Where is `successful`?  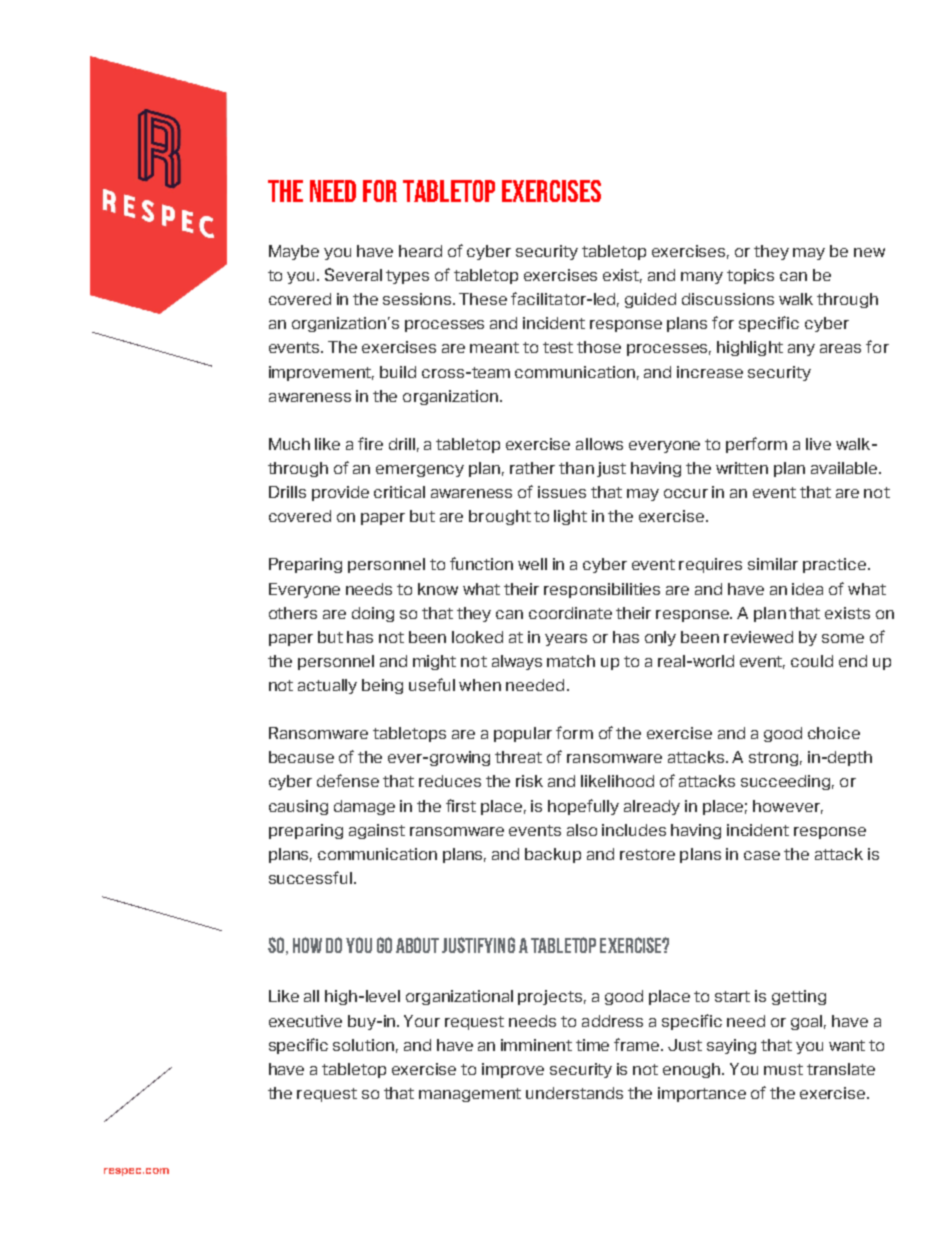
successful is located at coordinates (310, 877).
